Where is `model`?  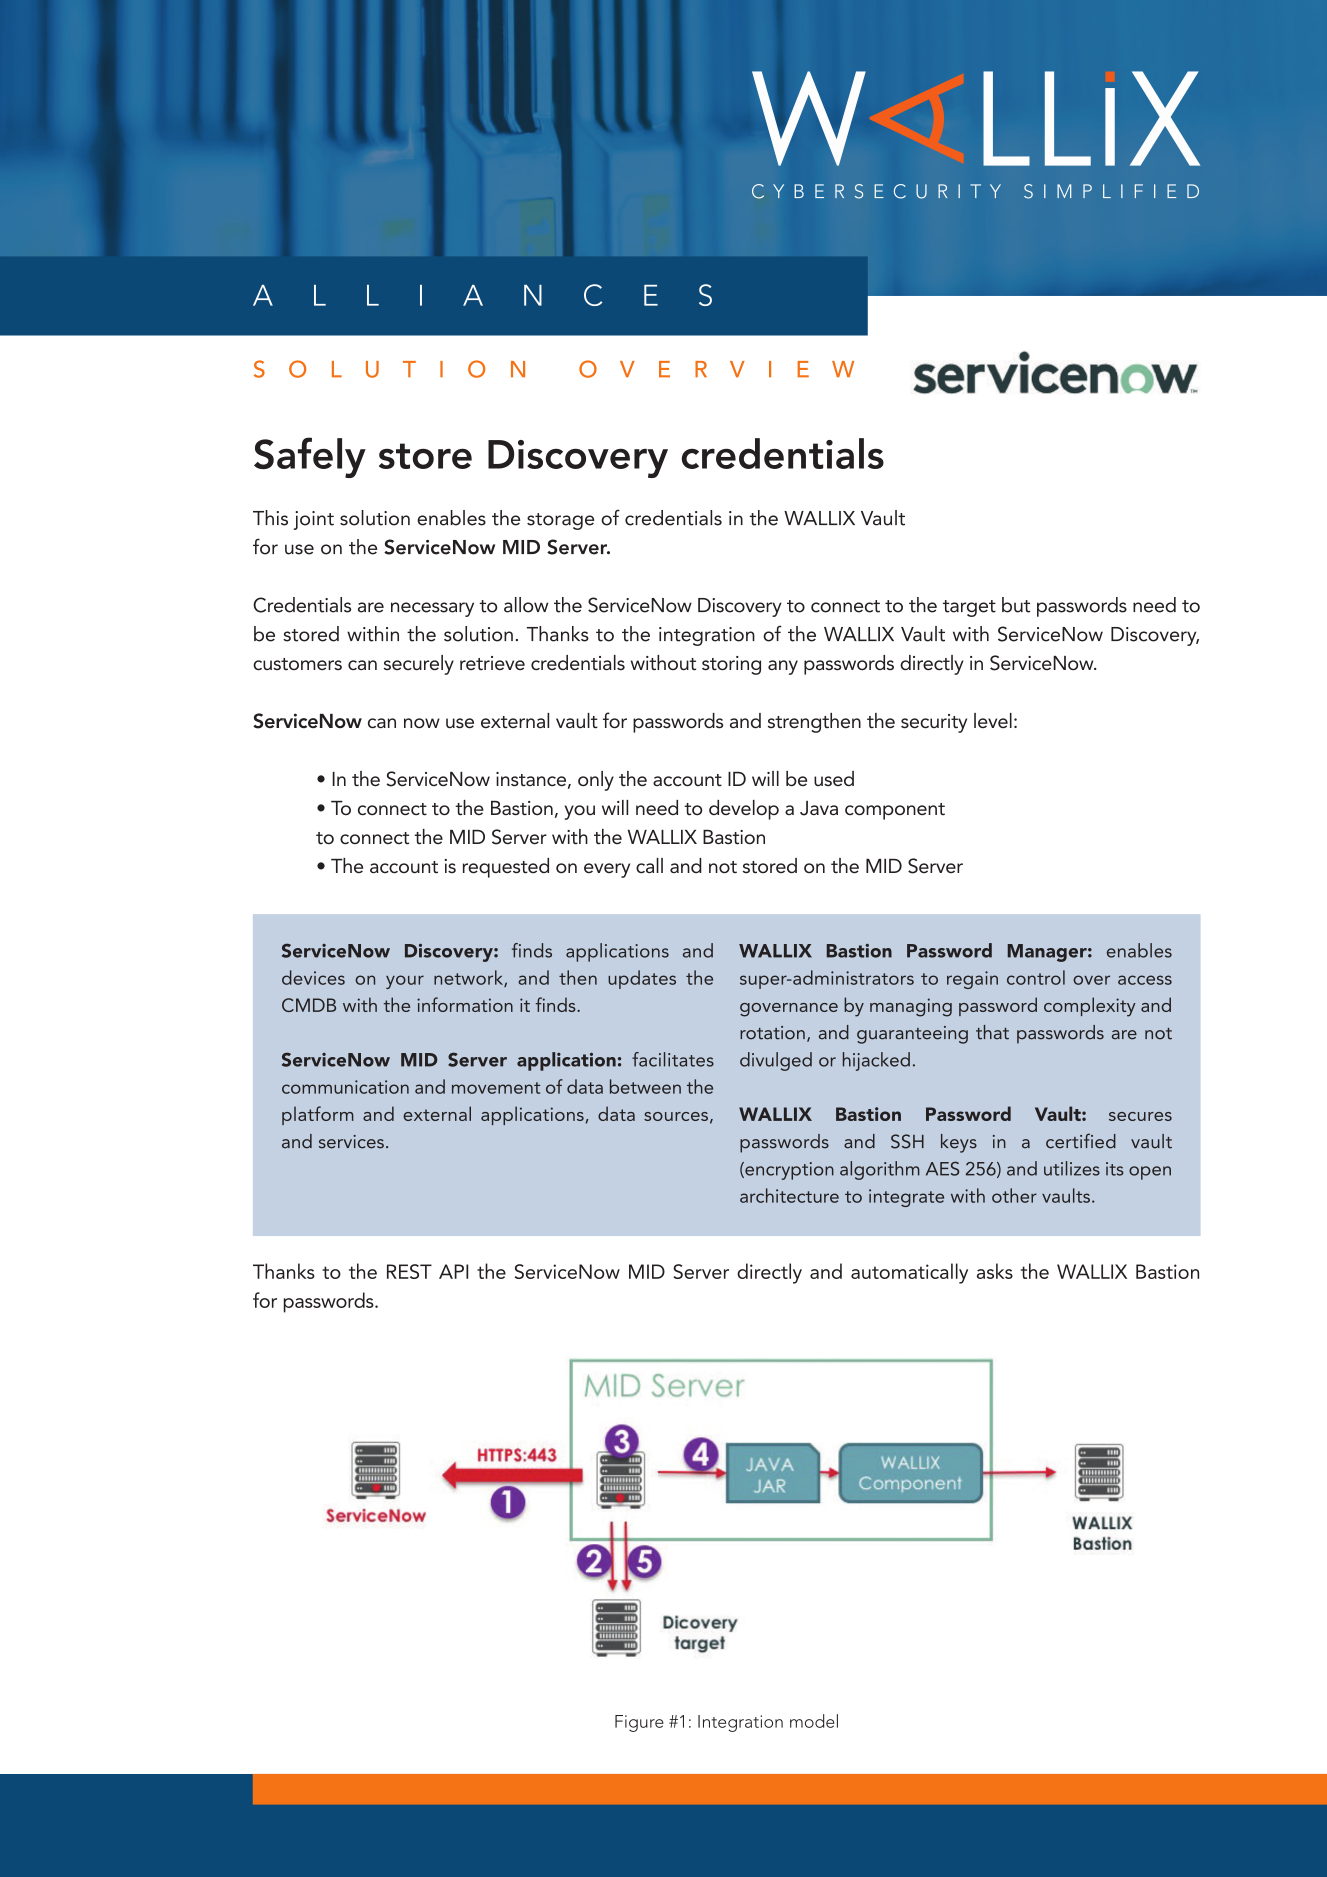
model is located at coordinates (814, 1721).
